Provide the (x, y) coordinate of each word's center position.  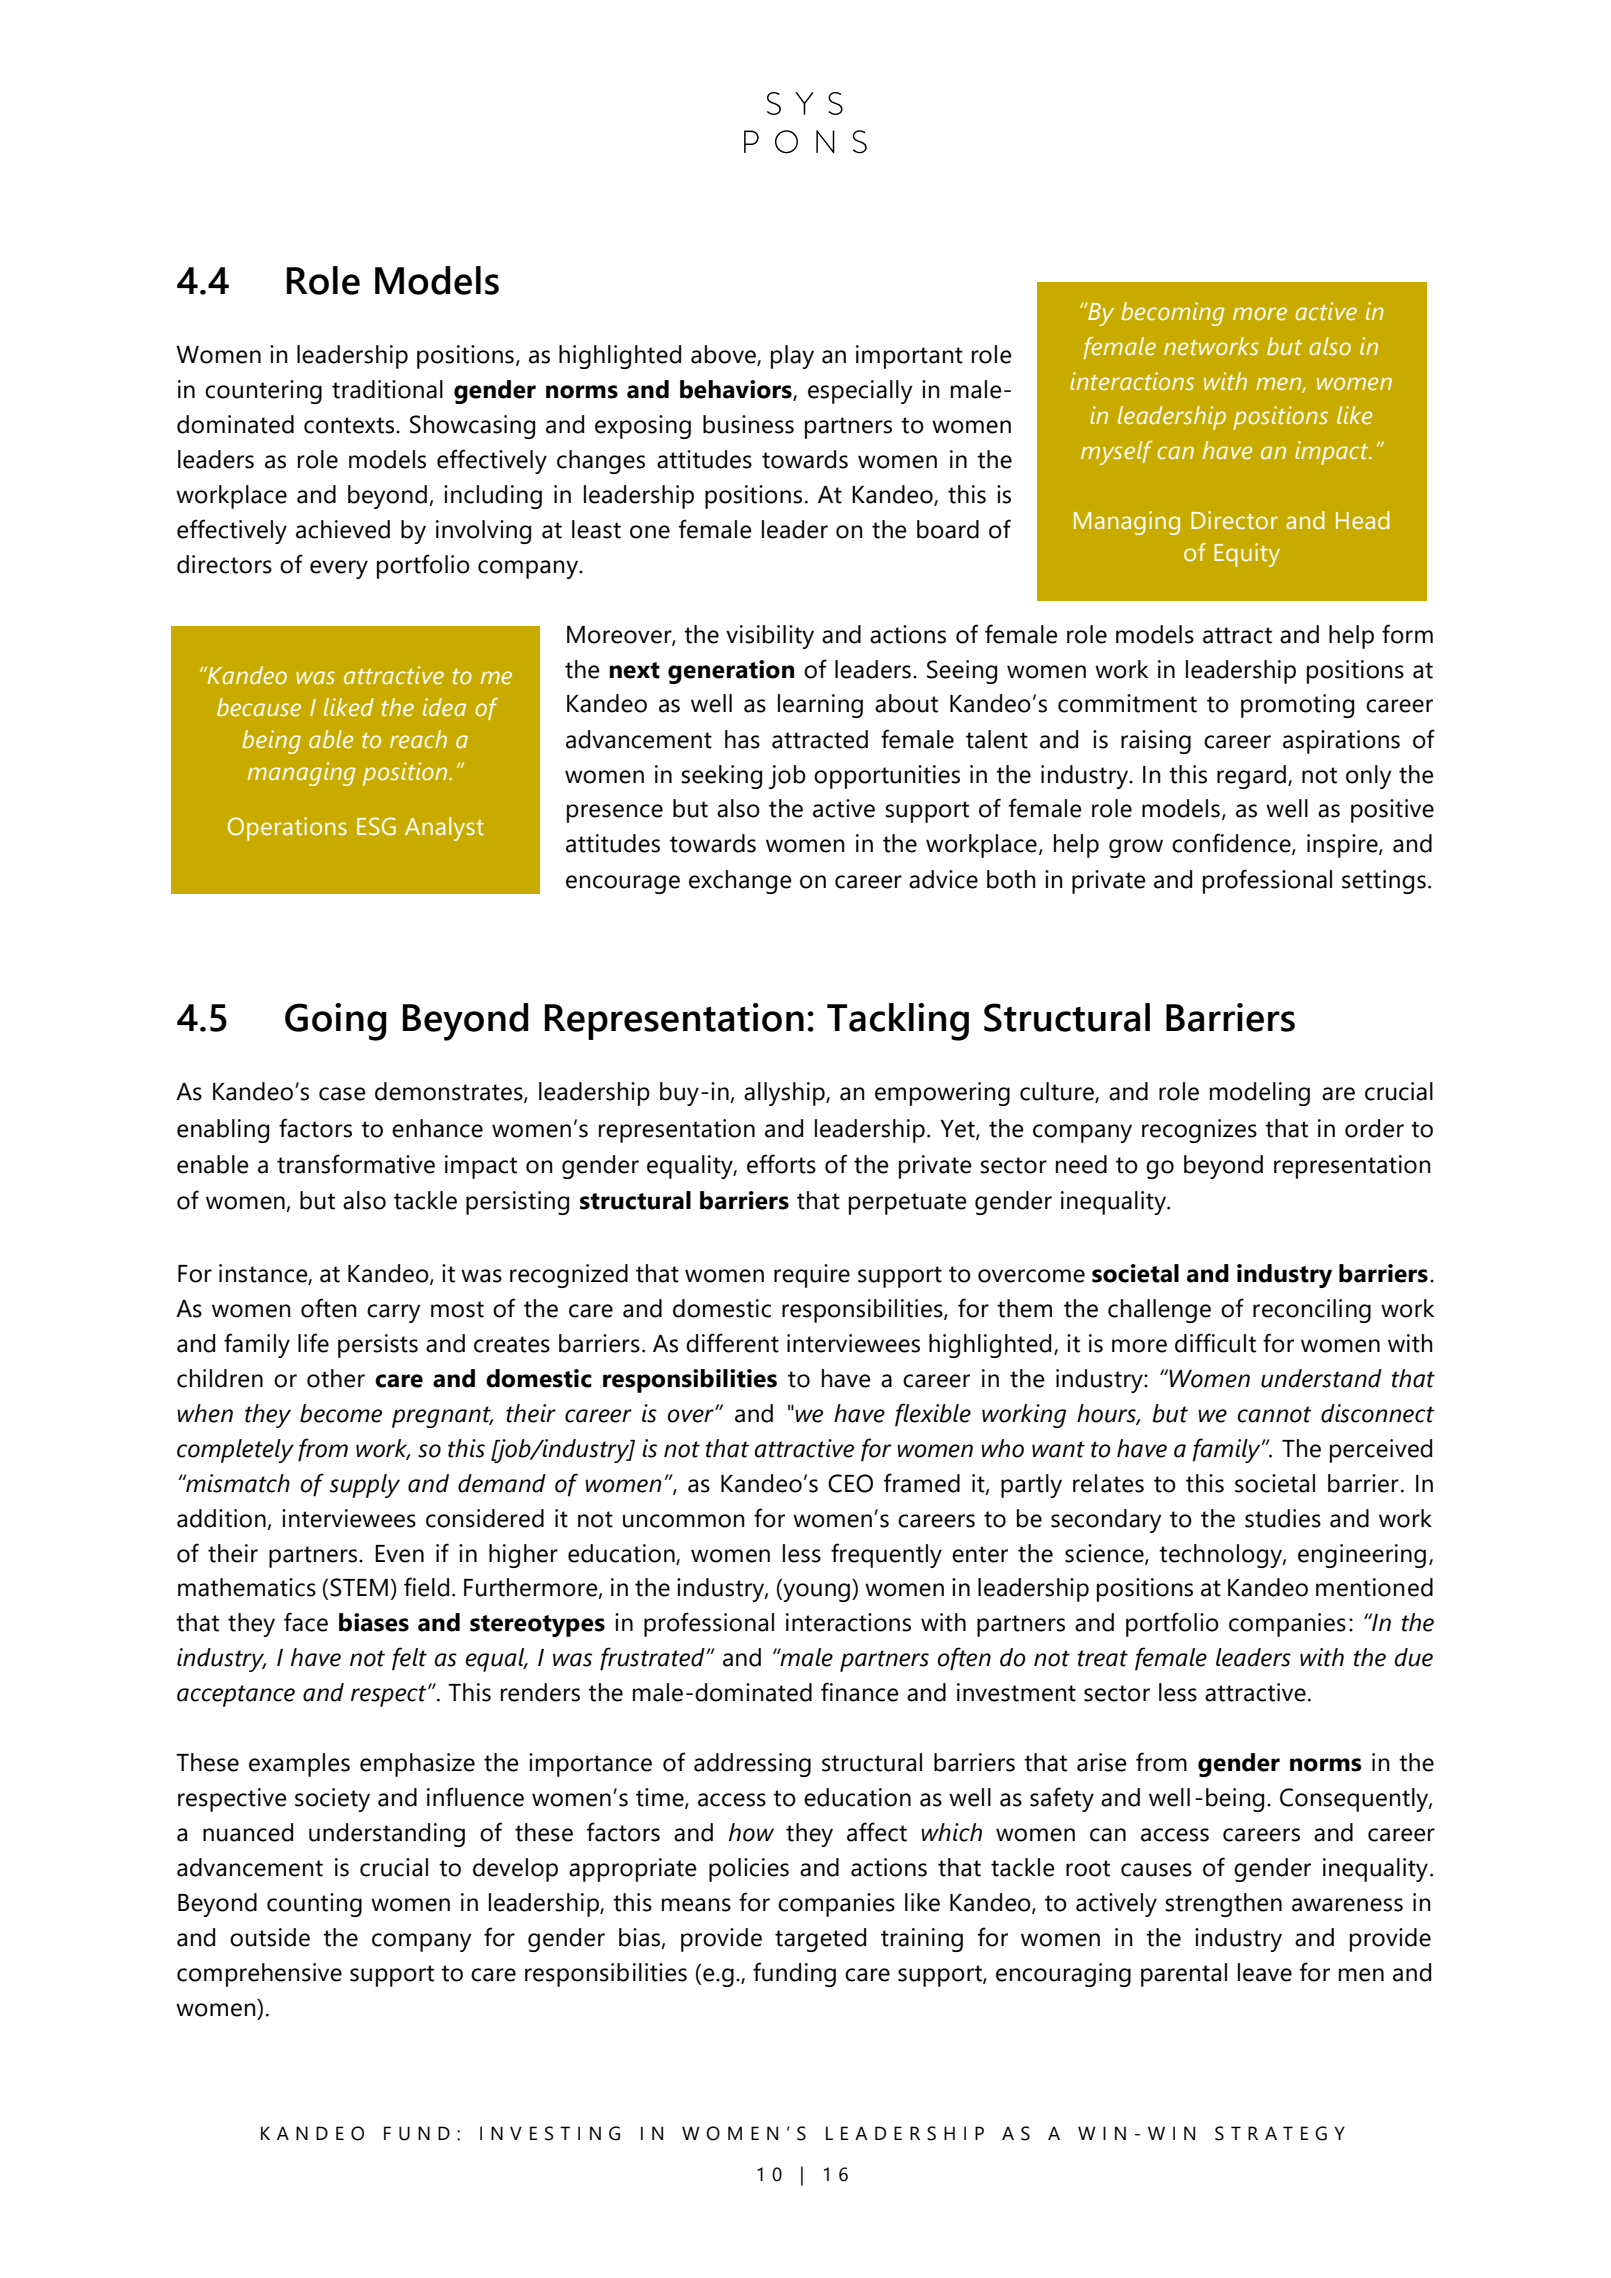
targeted (820, 1940)
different (732, 1343)
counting (314, 1905)
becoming (1173, 314)
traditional (387, 389)
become (341, 1413)
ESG (376, 826)
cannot (1275, 1414)
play (792, 357)
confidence (1232, 844)
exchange (740, 882)
